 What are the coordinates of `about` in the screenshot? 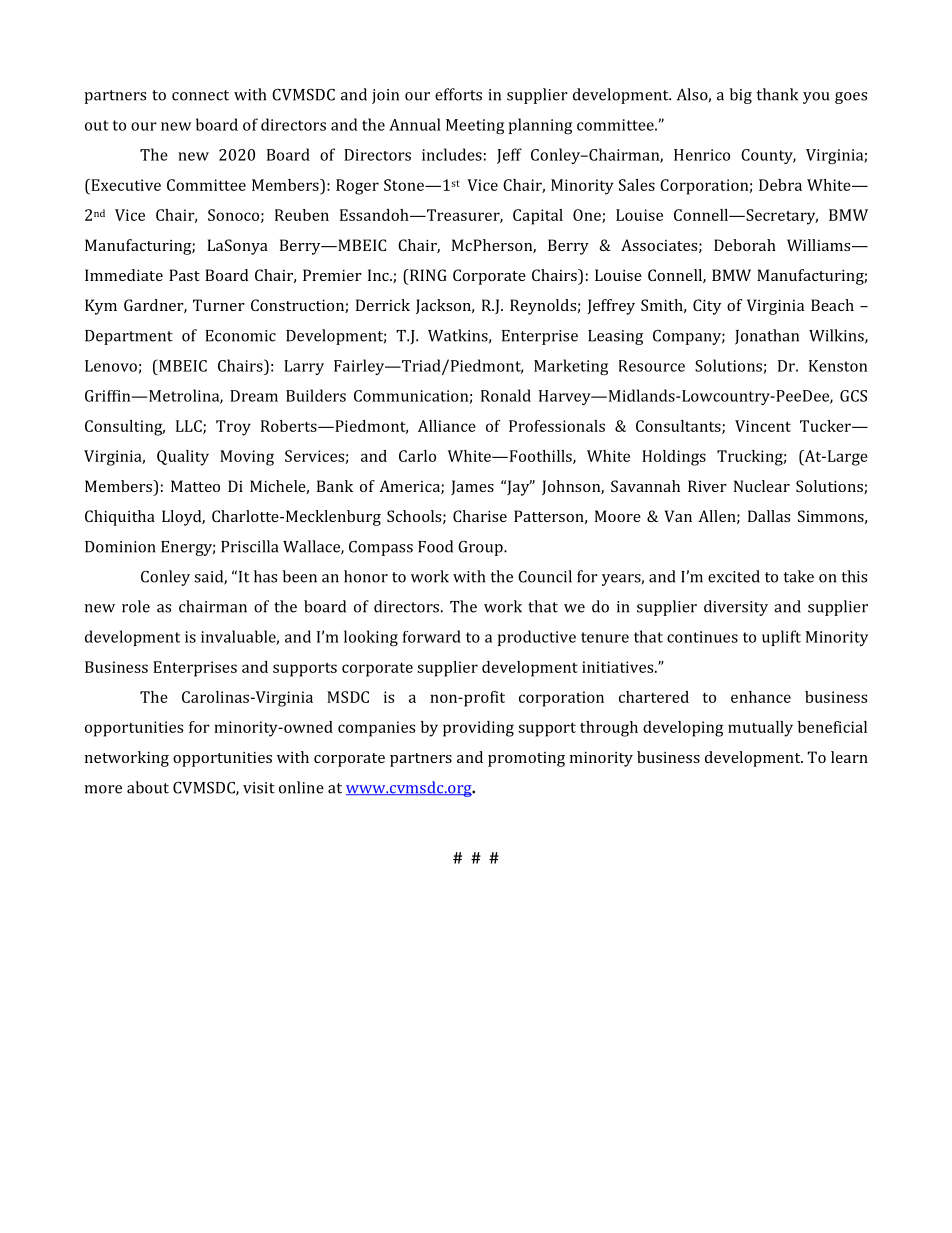 It's located at (148, 787).
